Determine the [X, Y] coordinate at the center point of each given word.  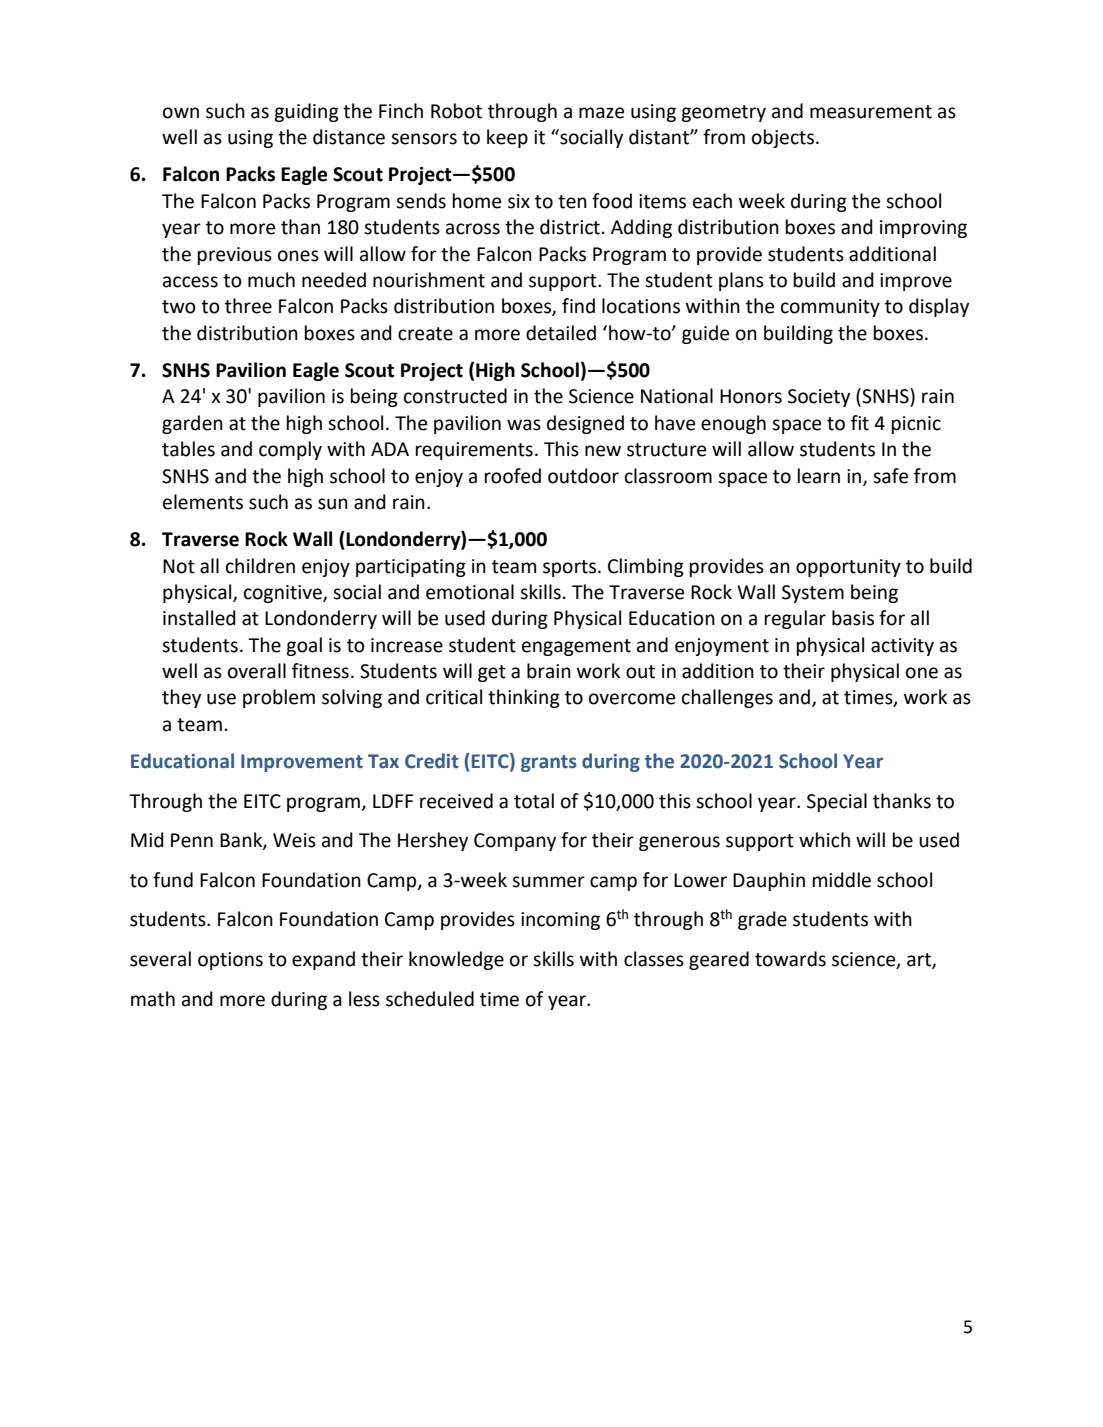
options [230, 961]
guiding [306, 112]
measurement [871, 112]
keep [507, 138]
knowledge [456, 960]
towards [790, 959]
